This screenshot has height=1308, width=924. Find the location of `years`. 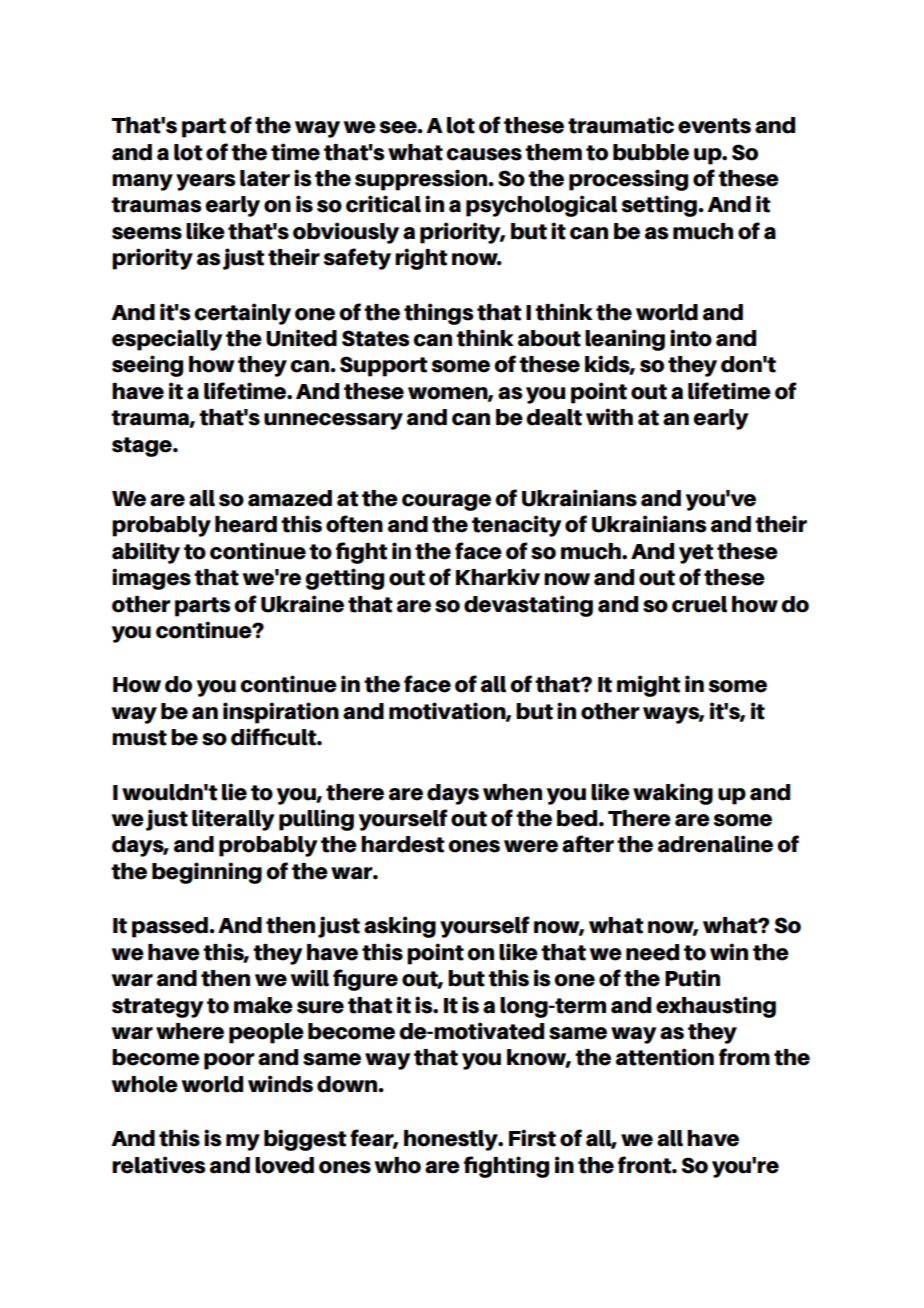

years is located at coordinates (206, 182).
